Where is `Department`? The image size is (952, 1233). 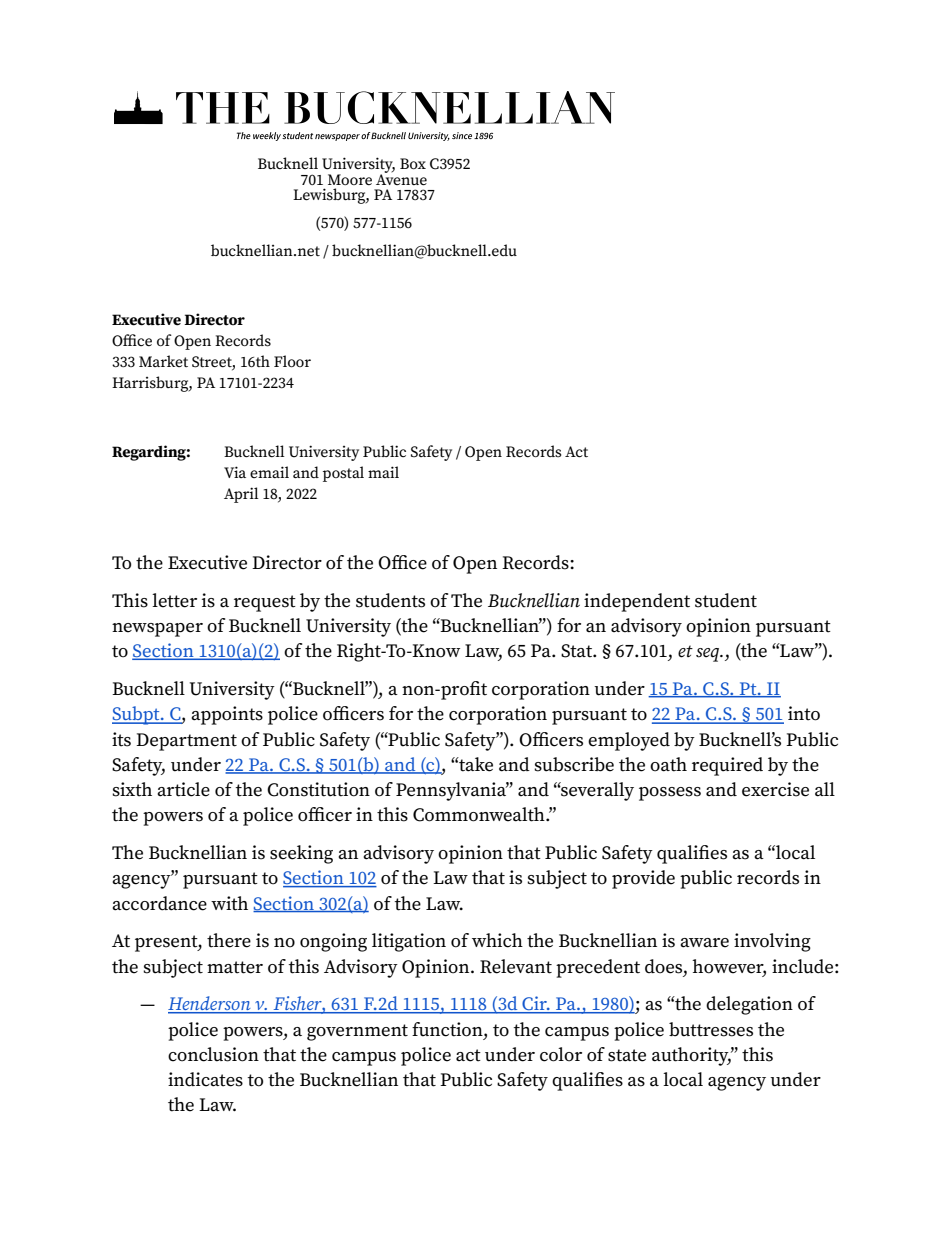
Department is located at coordinates (186, 742).
